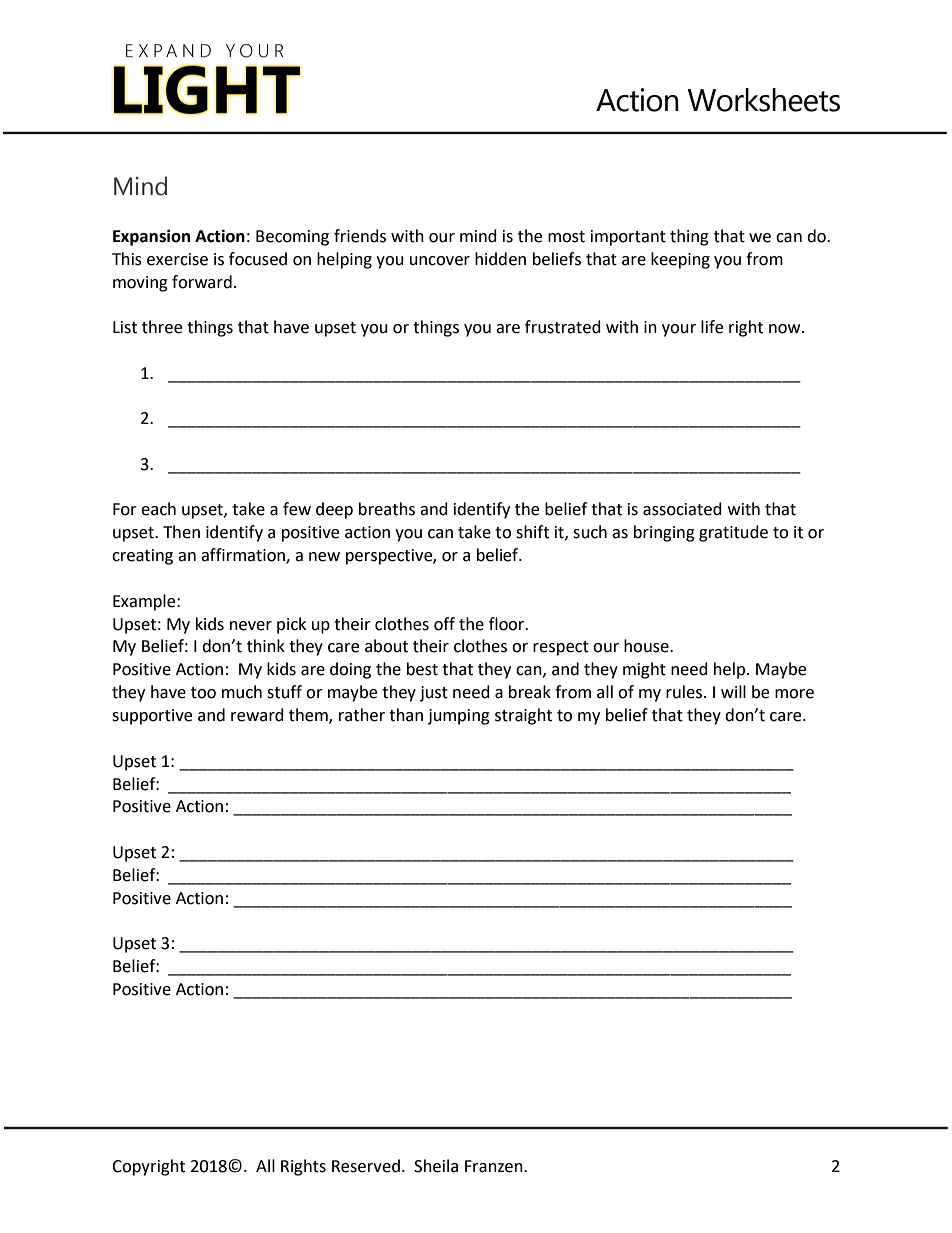  Describe the element at coordinates (685, 692) in the screenshot. I see `rules` at that location.
